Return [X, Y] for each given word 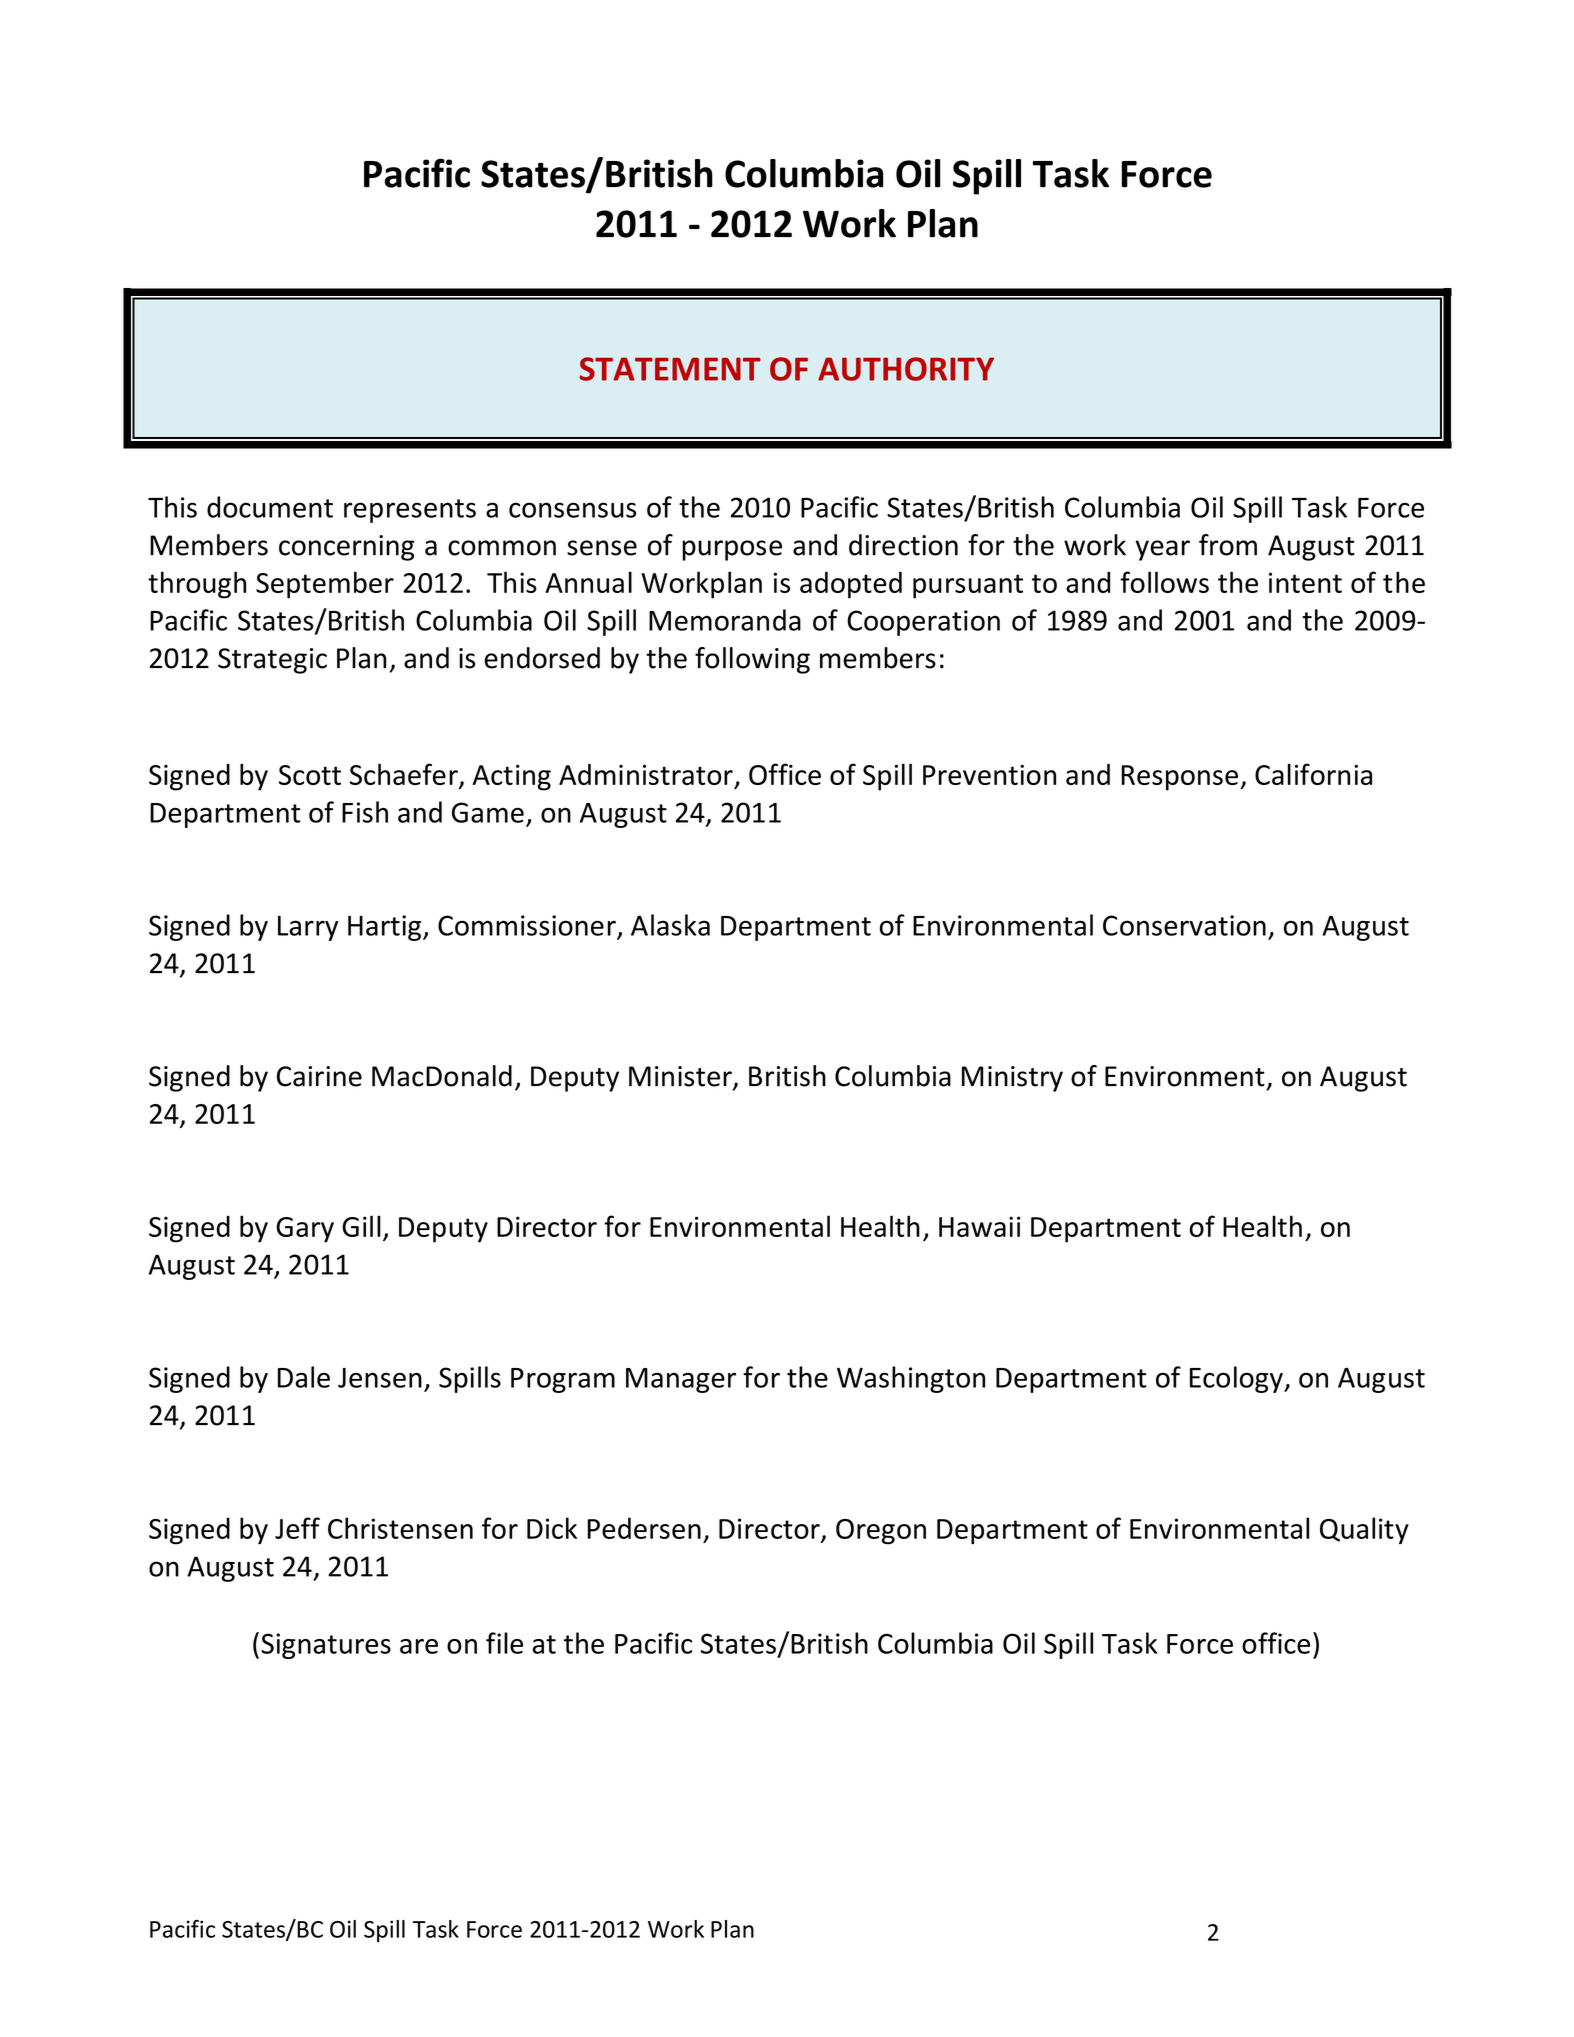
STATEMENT [670, 369]
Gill [361, 1226]
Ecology [1237, 1379]
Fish [365, 812]
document [270, 507]
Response [1179, 778]
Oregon [881, 1532]
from [1228, 545]
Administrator [646, 774]
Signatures [326, 1646]
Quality [1364, 1530]
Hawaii [979, 1226]
